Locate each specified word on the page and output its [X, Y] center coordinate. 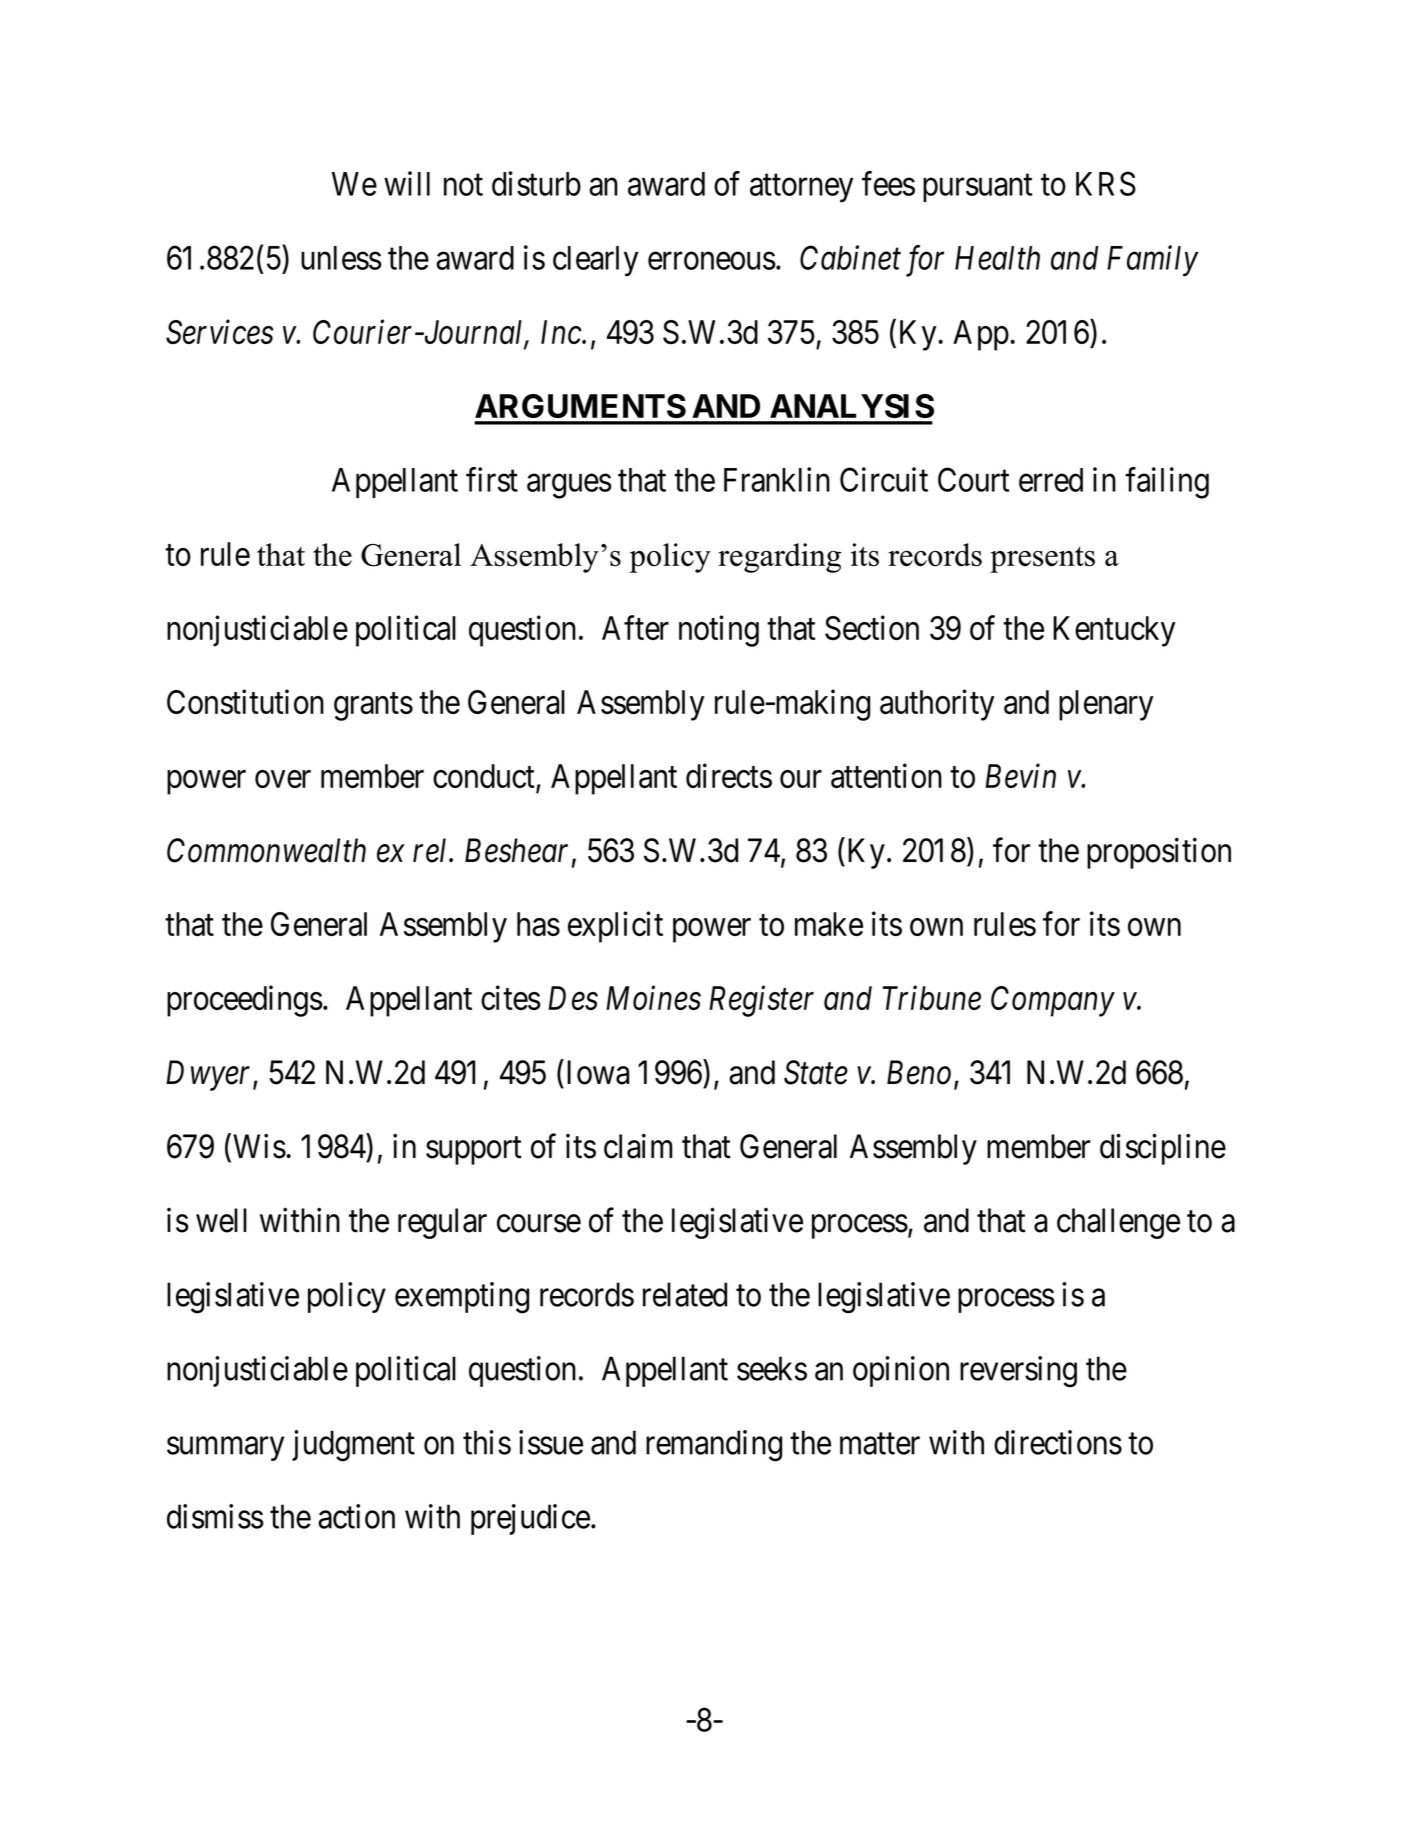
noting [719, 631]
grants [373, 707]
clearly [595, 261]
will [407, 183]
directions [1058, 1442]
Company [1053, 1001]
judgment [353, 1446]
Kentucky [1114, 631]
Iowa [598, 1072]
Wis [259, 1146]
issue [551, 1442]
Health [997, 258]
